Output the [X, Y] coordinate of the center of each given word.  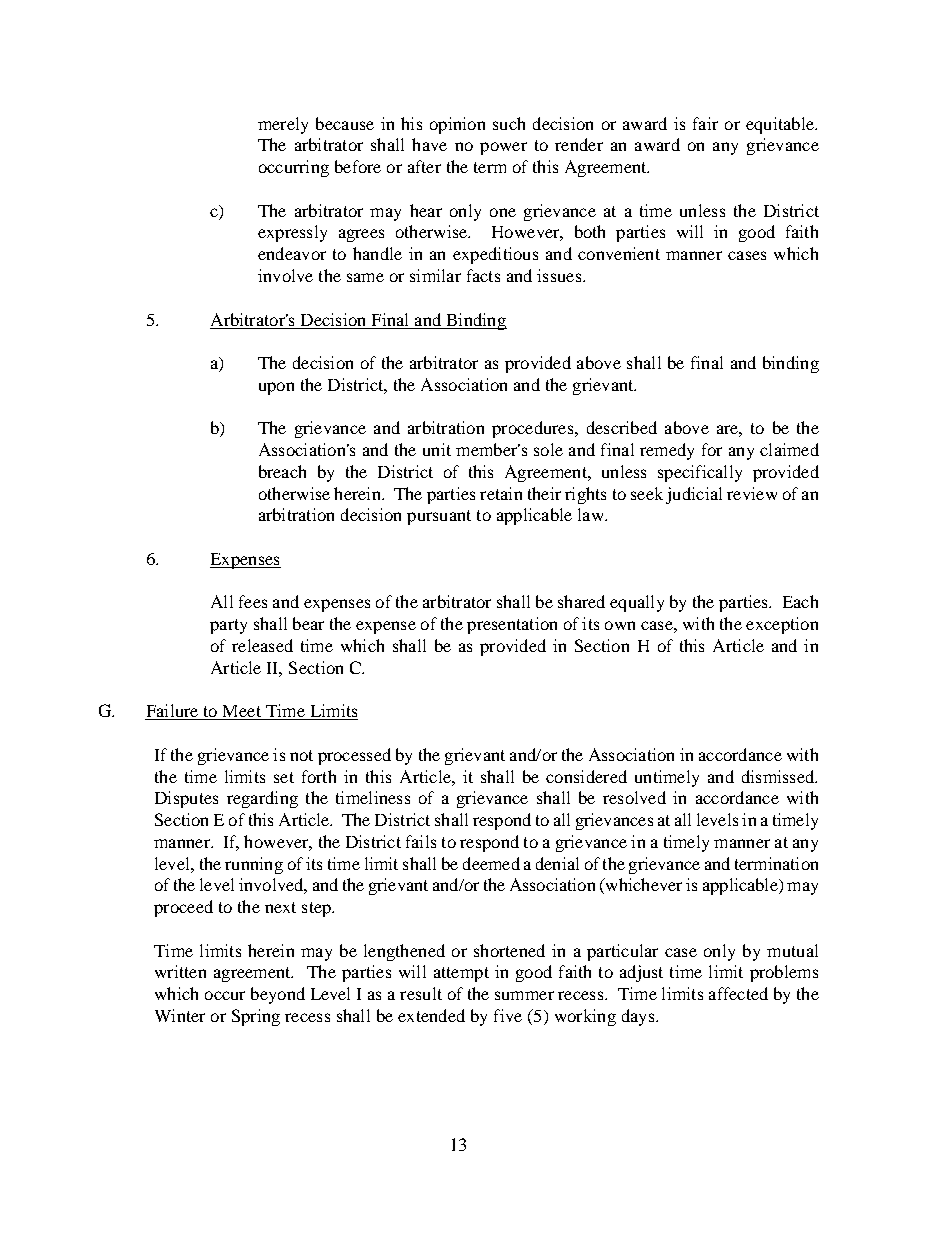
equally [637, 603]
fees [253, 601]
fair [705, 123]
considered [586, 776]
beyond [278, 995]
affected [738, 993]
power [503, 148]
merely [283, 125]
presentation [512, 625]
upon [276, 388]
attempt [461, 974]
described [622, 427]
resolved [634, 797]
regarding [262, 799]
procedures [534, 429]
